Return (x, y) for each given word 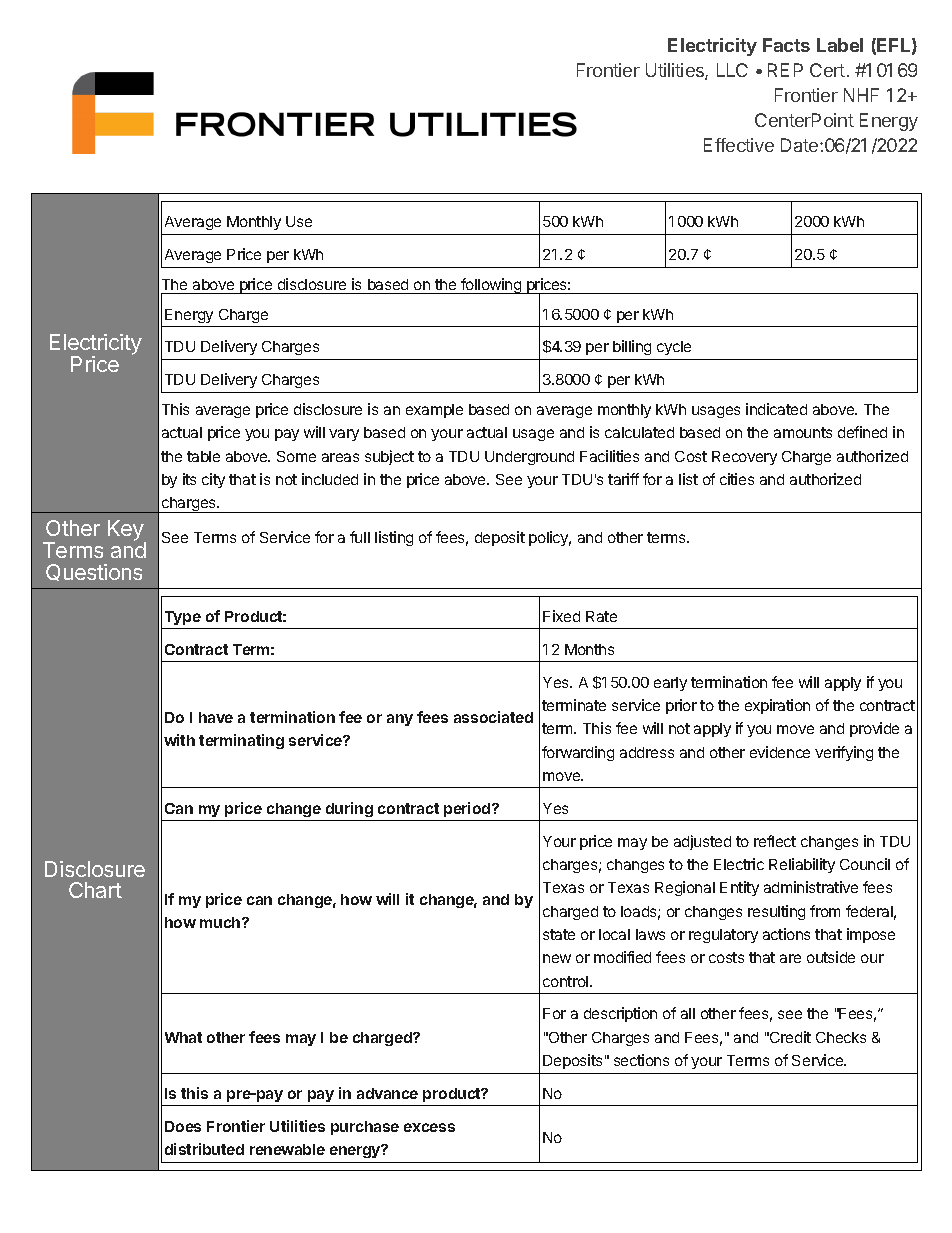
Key (127, 532)
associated (493, 717)
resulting (776, 912)
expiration (777, 706)
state (559, 934)
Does (183, 1126)
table (203, 456)
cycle (674, 348)
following (491, 286)
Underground (529, 458)
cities (737, 479)
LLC (732, 70)
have (216, 717)
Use (299, 221)
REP (785, 70)
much (221, 922)
